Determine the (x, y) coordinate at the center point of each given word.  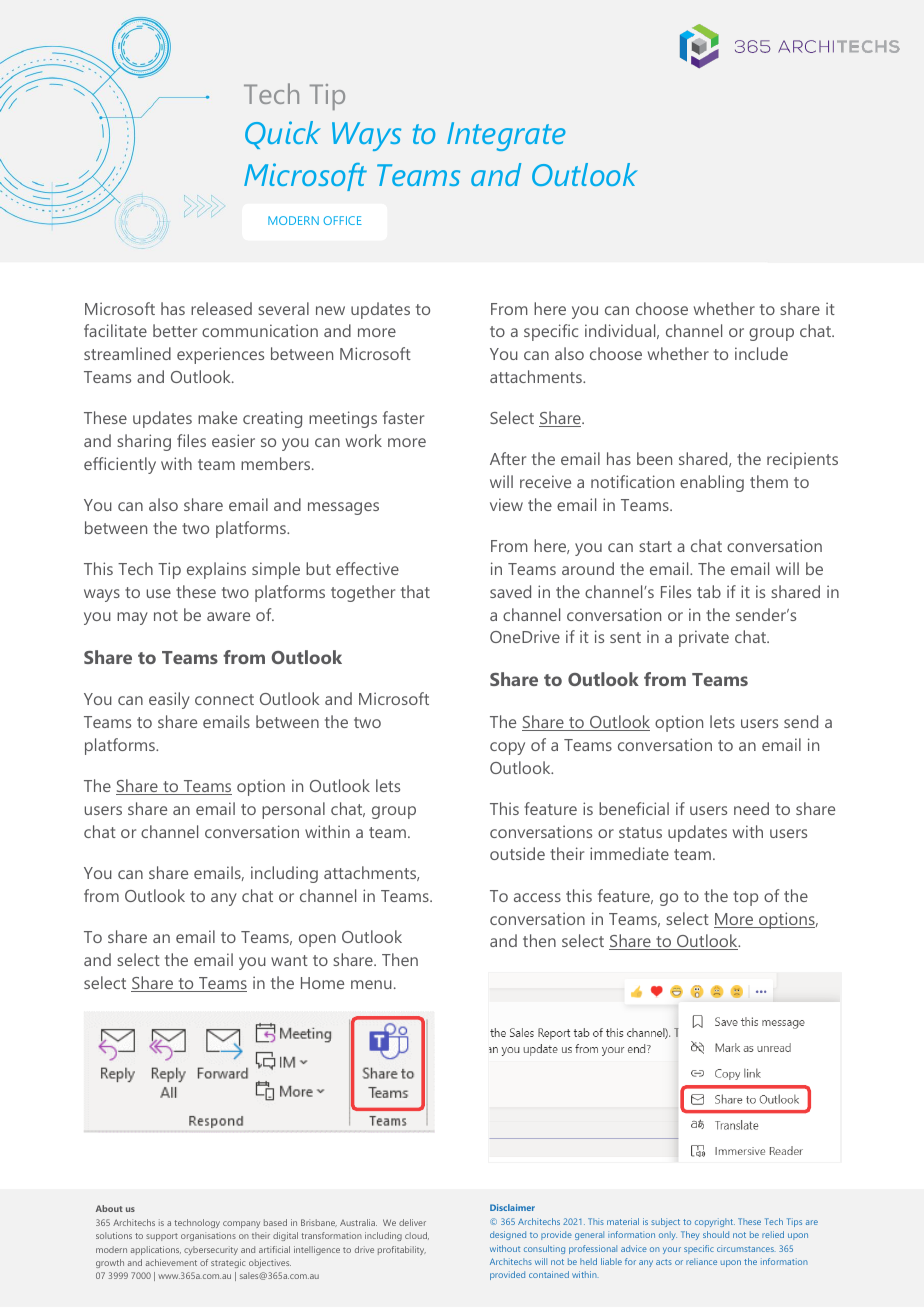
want (289, 960)
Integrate (506, 136)
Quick (283, 135)
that (415, 591)
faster (403, 417)
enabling (712, 483)
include (761, 353)
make (217, 417)
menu (371, 984)
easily (169, 700)
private (704, 638)
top (745, 898)
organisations (208, 1236)
